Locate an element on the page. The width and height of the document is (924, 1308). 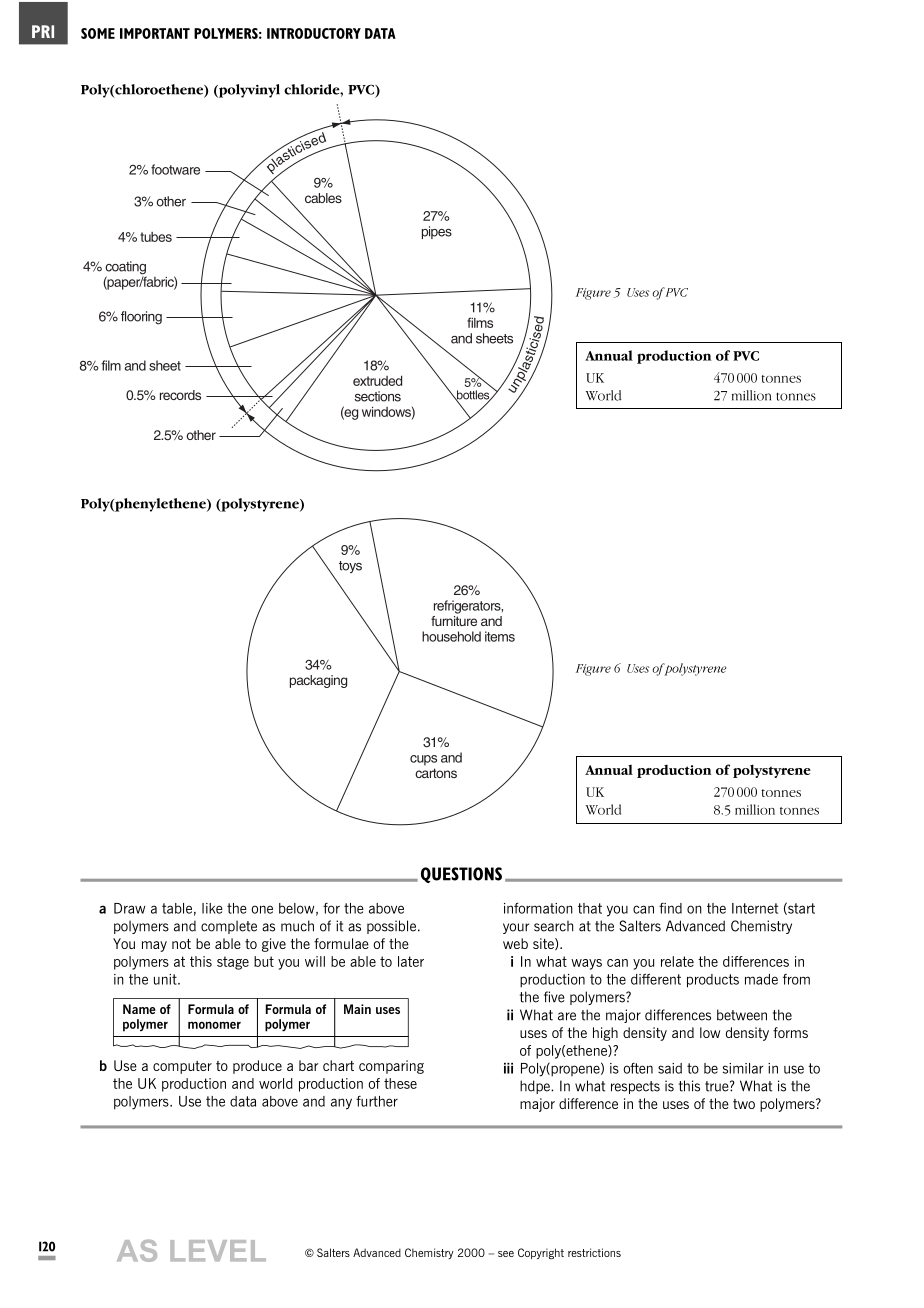
later is located at coordinates (411, 961).
